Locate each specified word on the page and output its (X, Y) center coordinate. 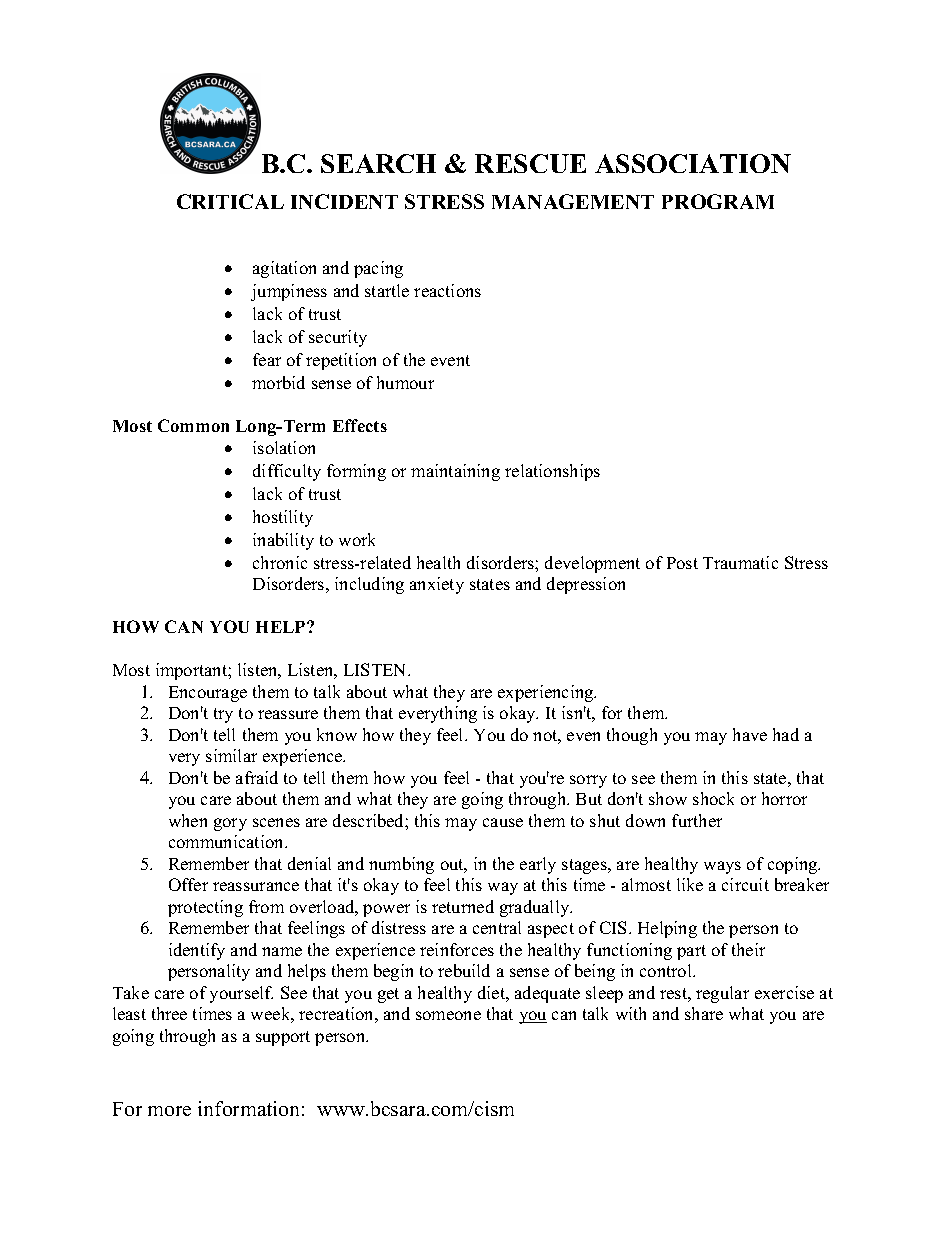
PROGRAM (718, 201)
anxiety (437, 585)
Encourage (208, 694)
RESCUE (530, 163)
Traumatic (740, 562)
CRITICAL (230, 201)
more (169, 1111)
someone (448, 1015)
